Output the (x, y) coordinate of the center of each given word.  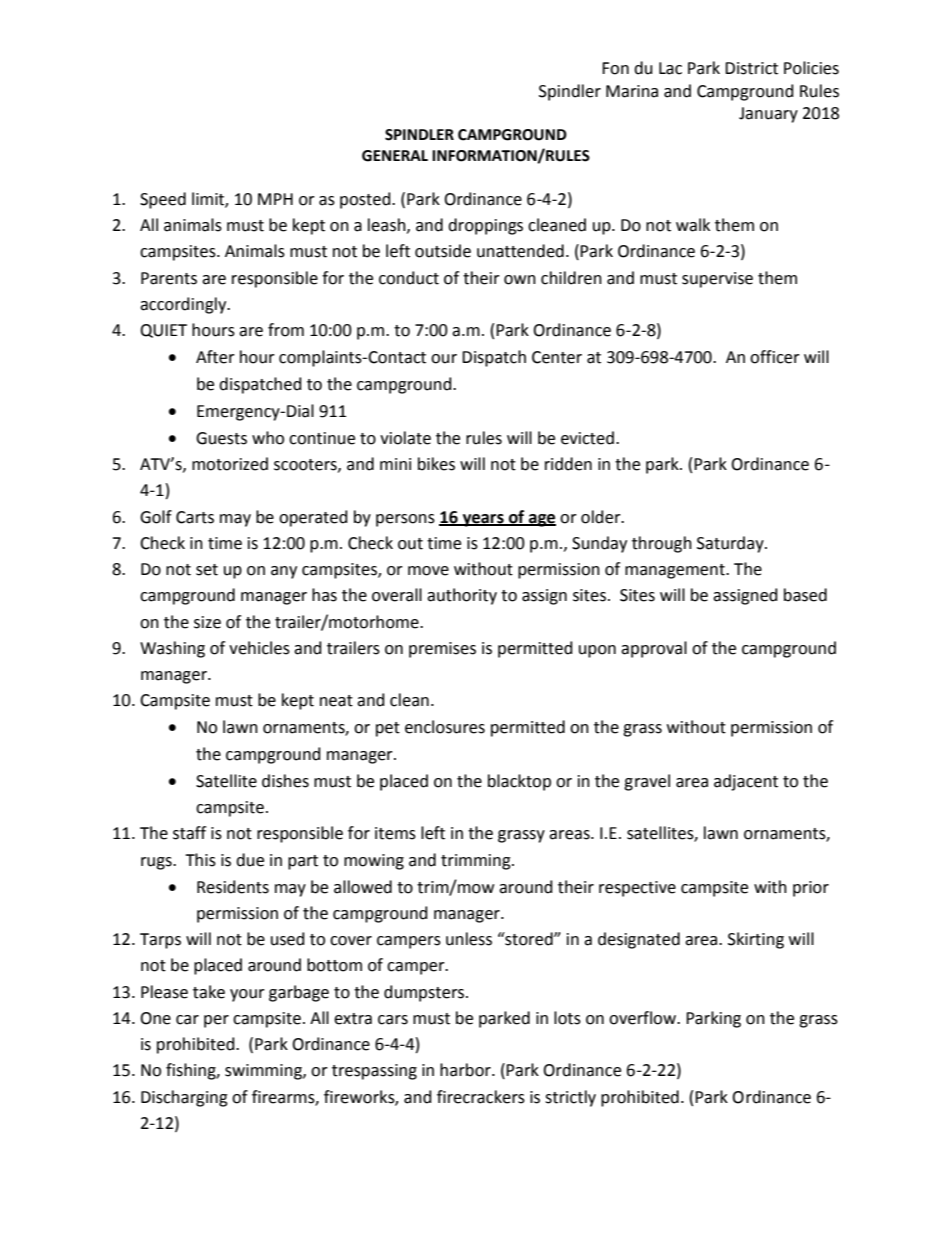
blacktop (519, 782)
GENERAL (395, 156)
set (207, 570)
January (768, 115)
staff (189, 833)
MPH (275, 199)
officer (775, 357)
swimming (264, 1072)
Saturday (731, 544)
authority (462, 596)
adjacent (746, 782)
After (215, 357)
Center (557, 357)
